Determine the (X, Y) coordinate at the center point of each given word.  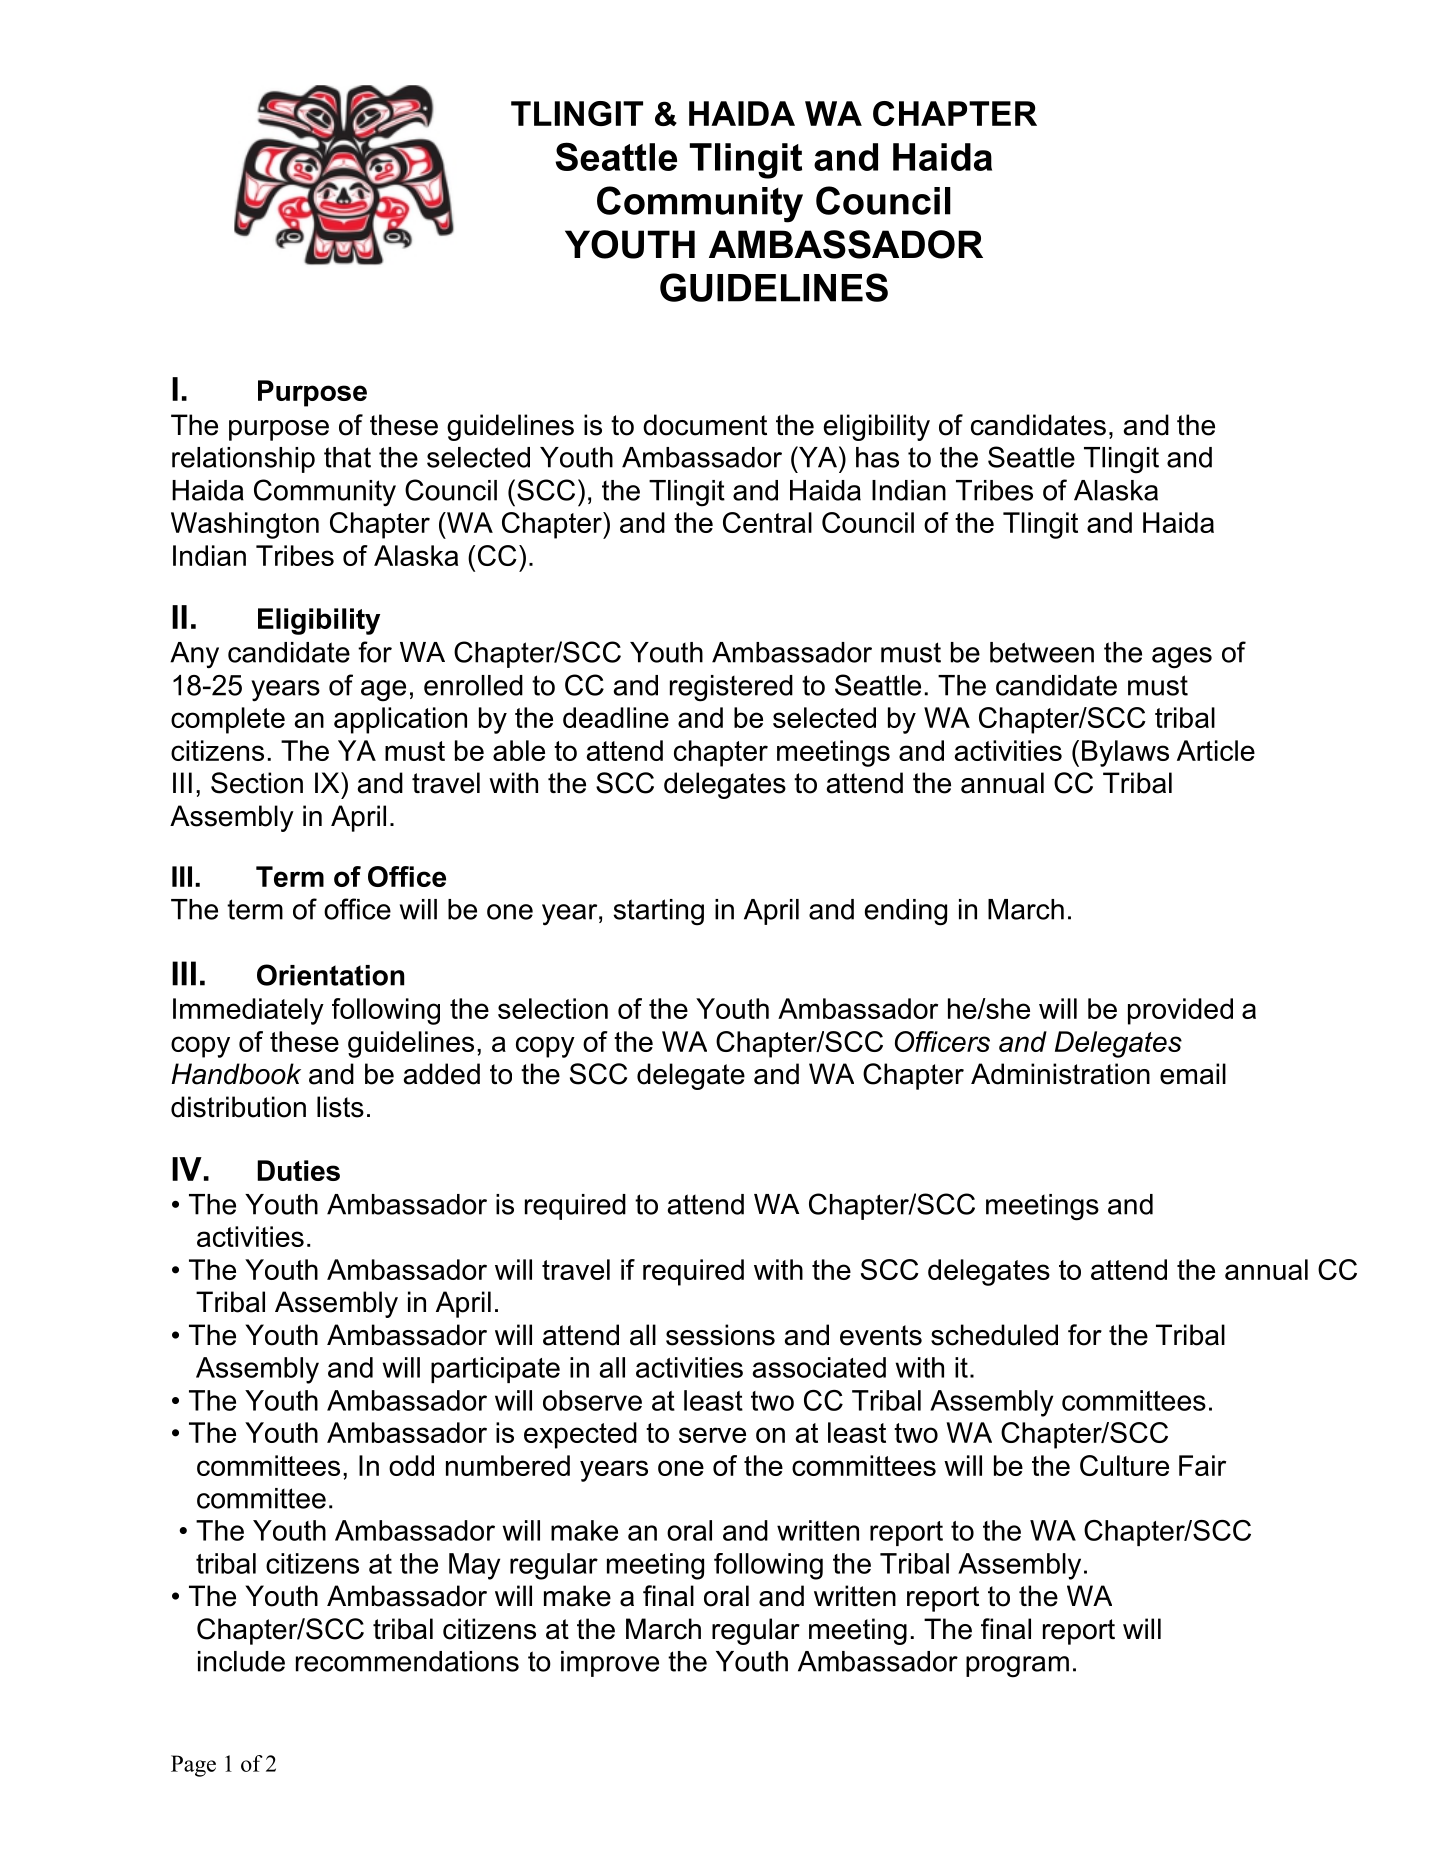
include (241, 1661)
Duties (298, 1170)
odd (411, 1465)
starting (658, 912)
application (400, 720)
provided (1180, 1011)
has (877, 457)
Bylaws (1125, 753)
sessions (720, 1335)
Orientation (330, 975)
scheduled (994, 1335)
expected (580, 1435)
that (347, 457)
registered (731, 688)
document (705, 425)
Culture (1124, 1465)
